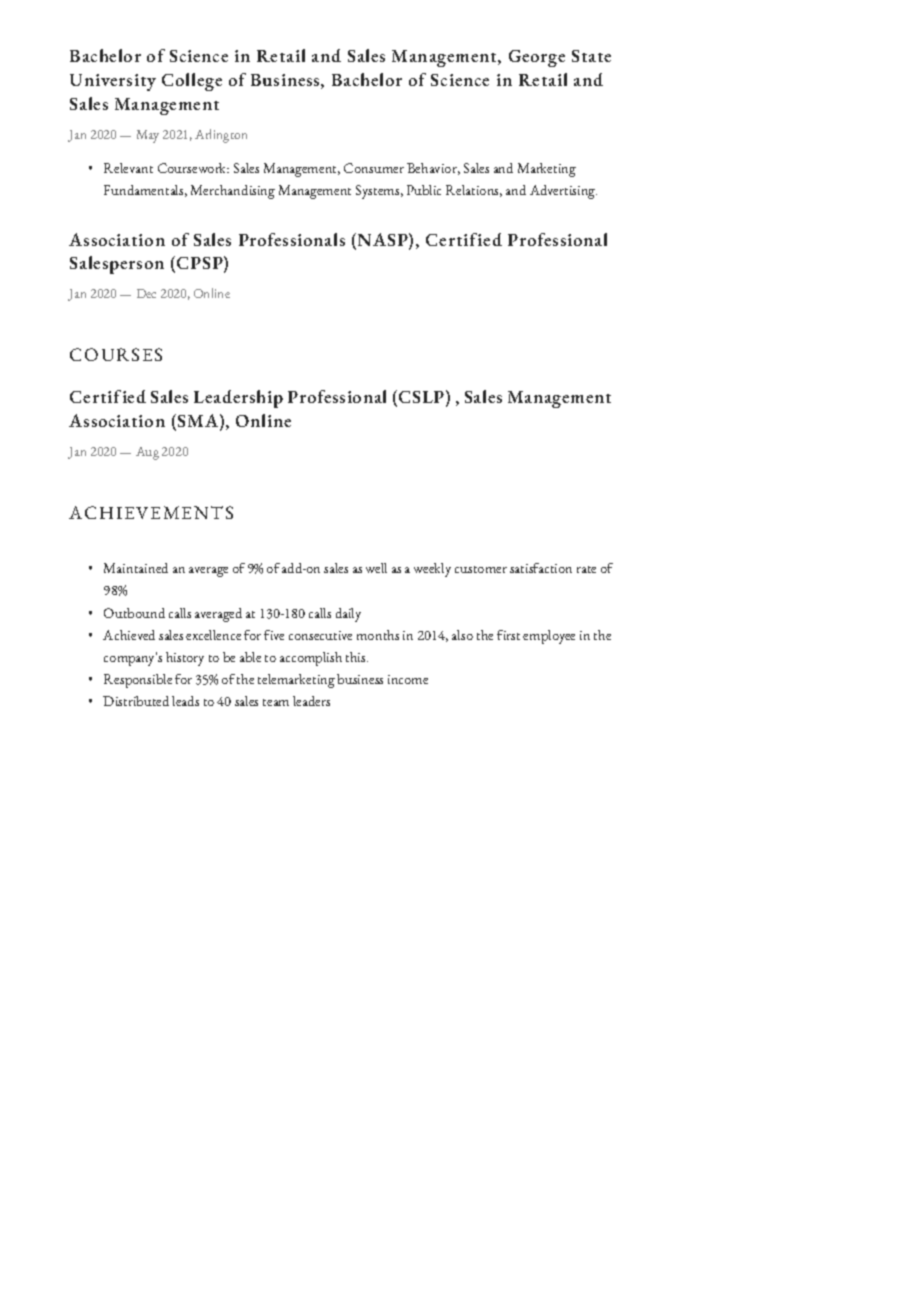 Image resolution: width=924 pixels, height=1308 pixels. What do you see at coordinates (185, 701) in the screenshot?
I see `leads` at bounding box center [185, 701].
